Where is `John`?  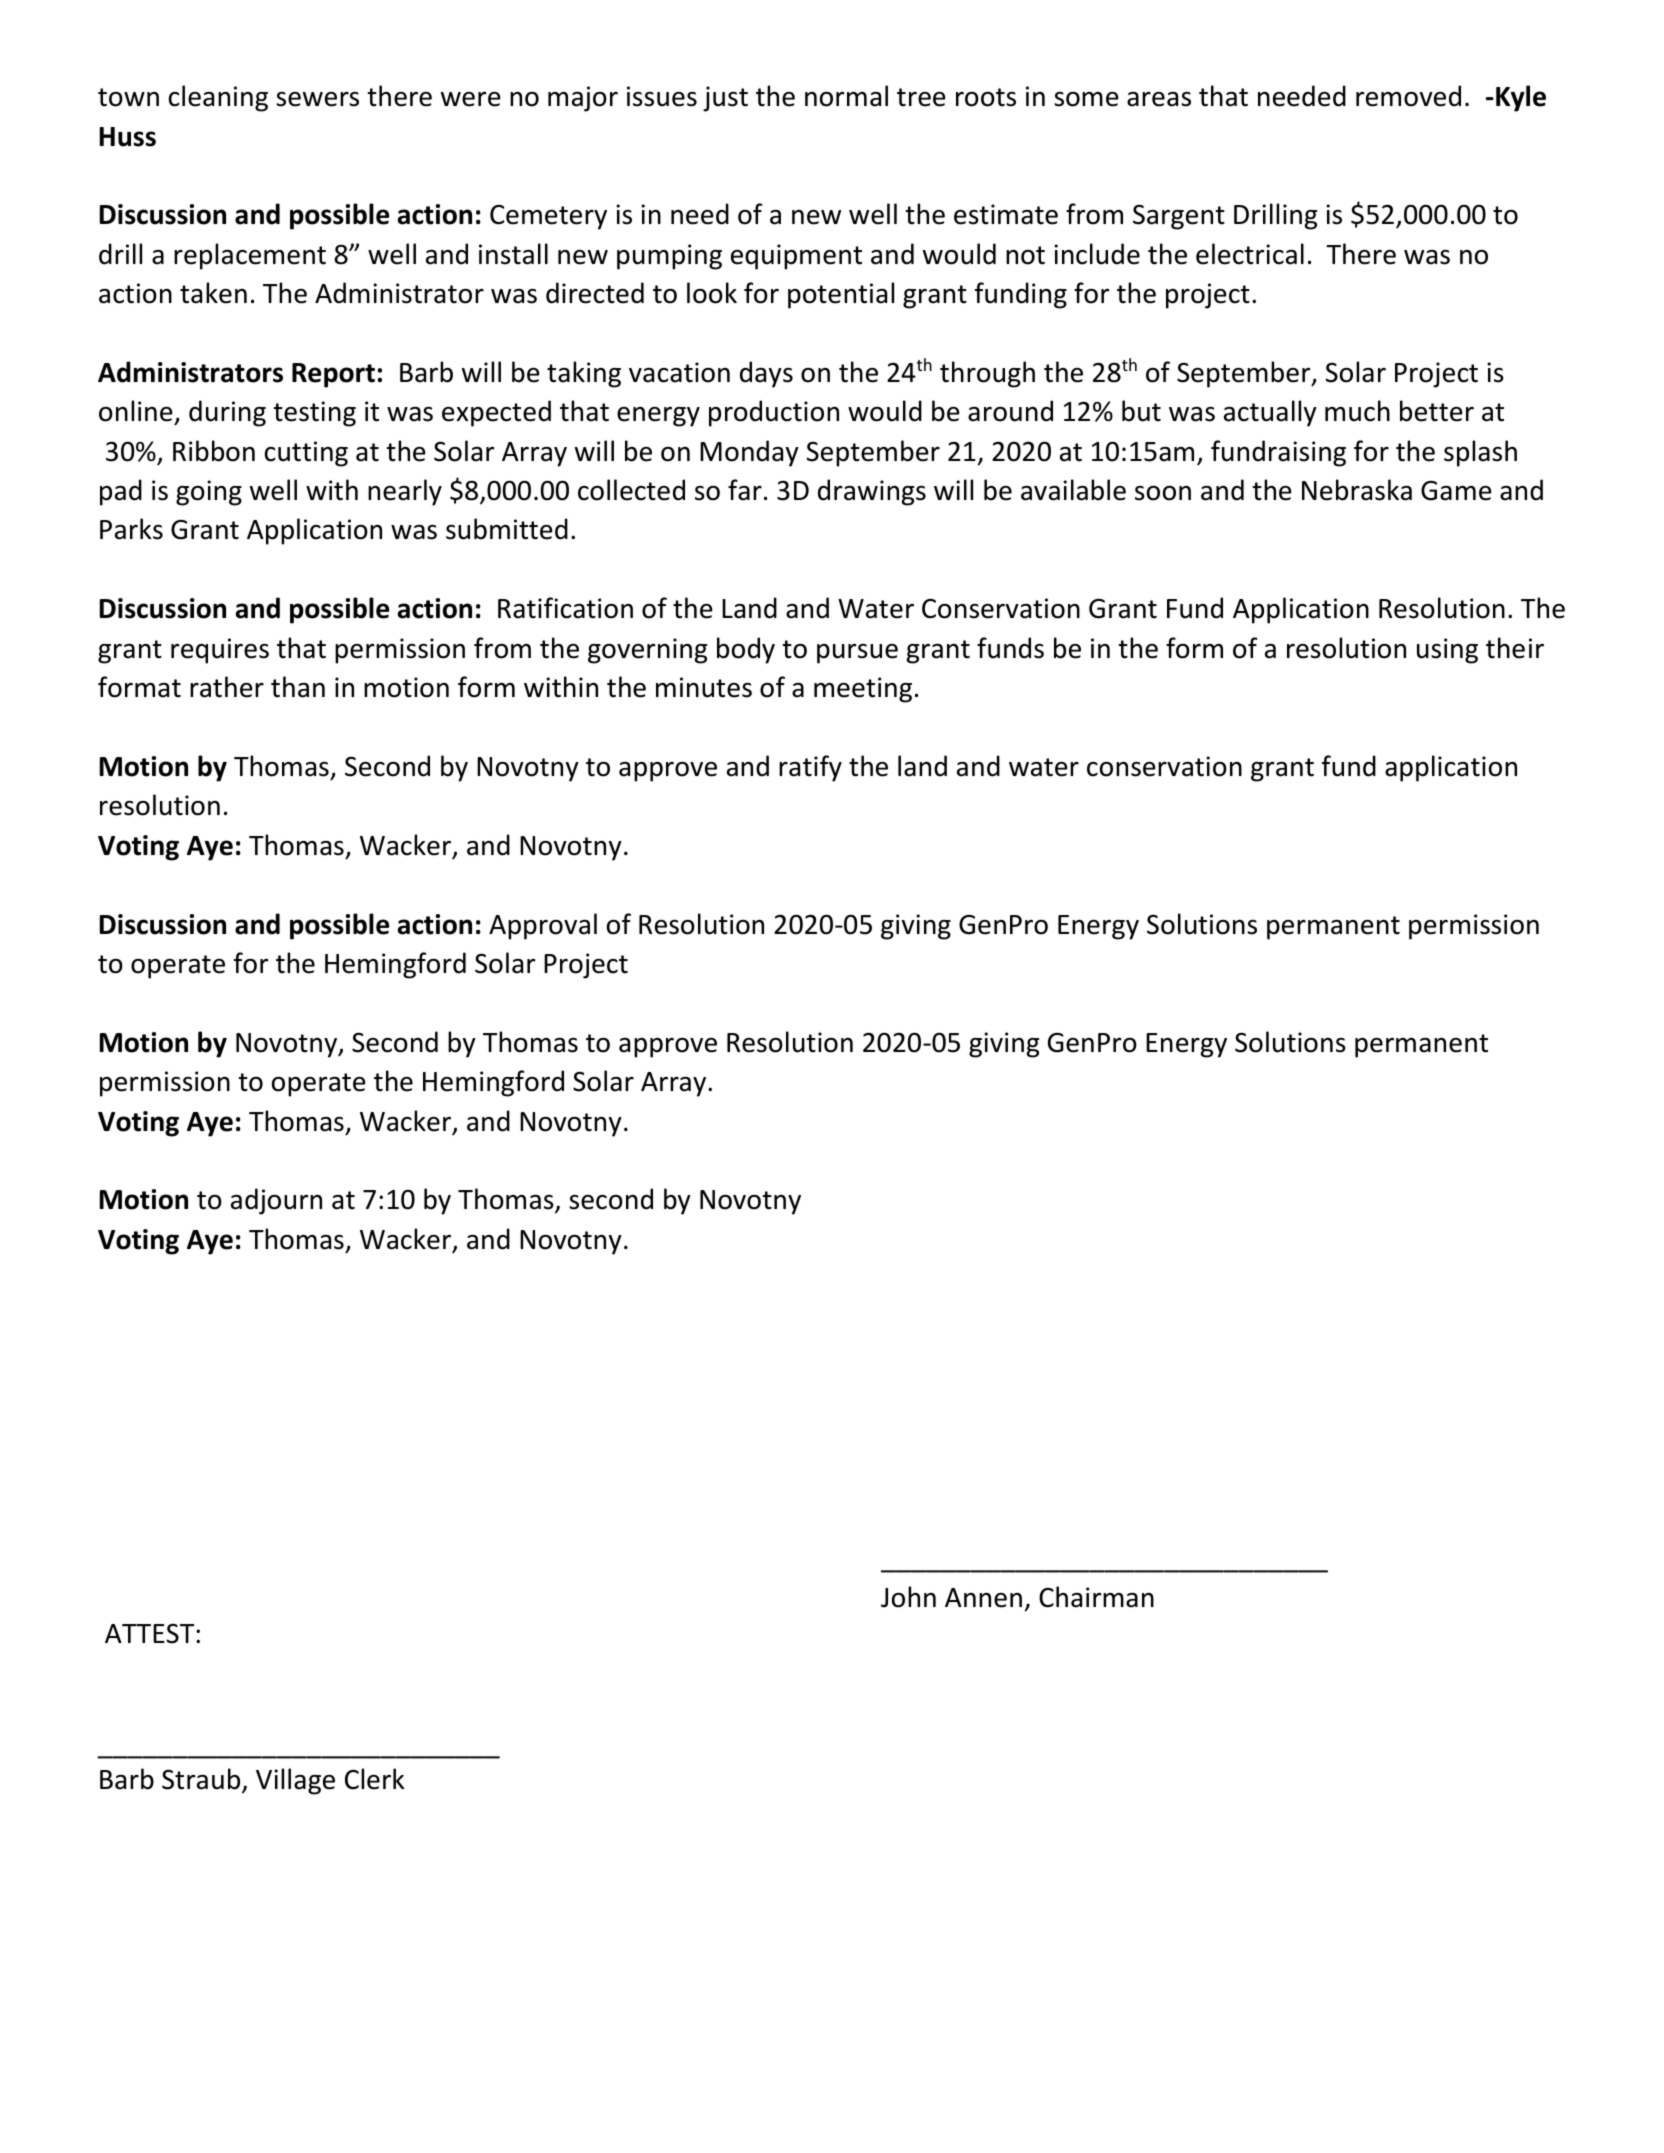 John is located at coordinates (908, 1597).
